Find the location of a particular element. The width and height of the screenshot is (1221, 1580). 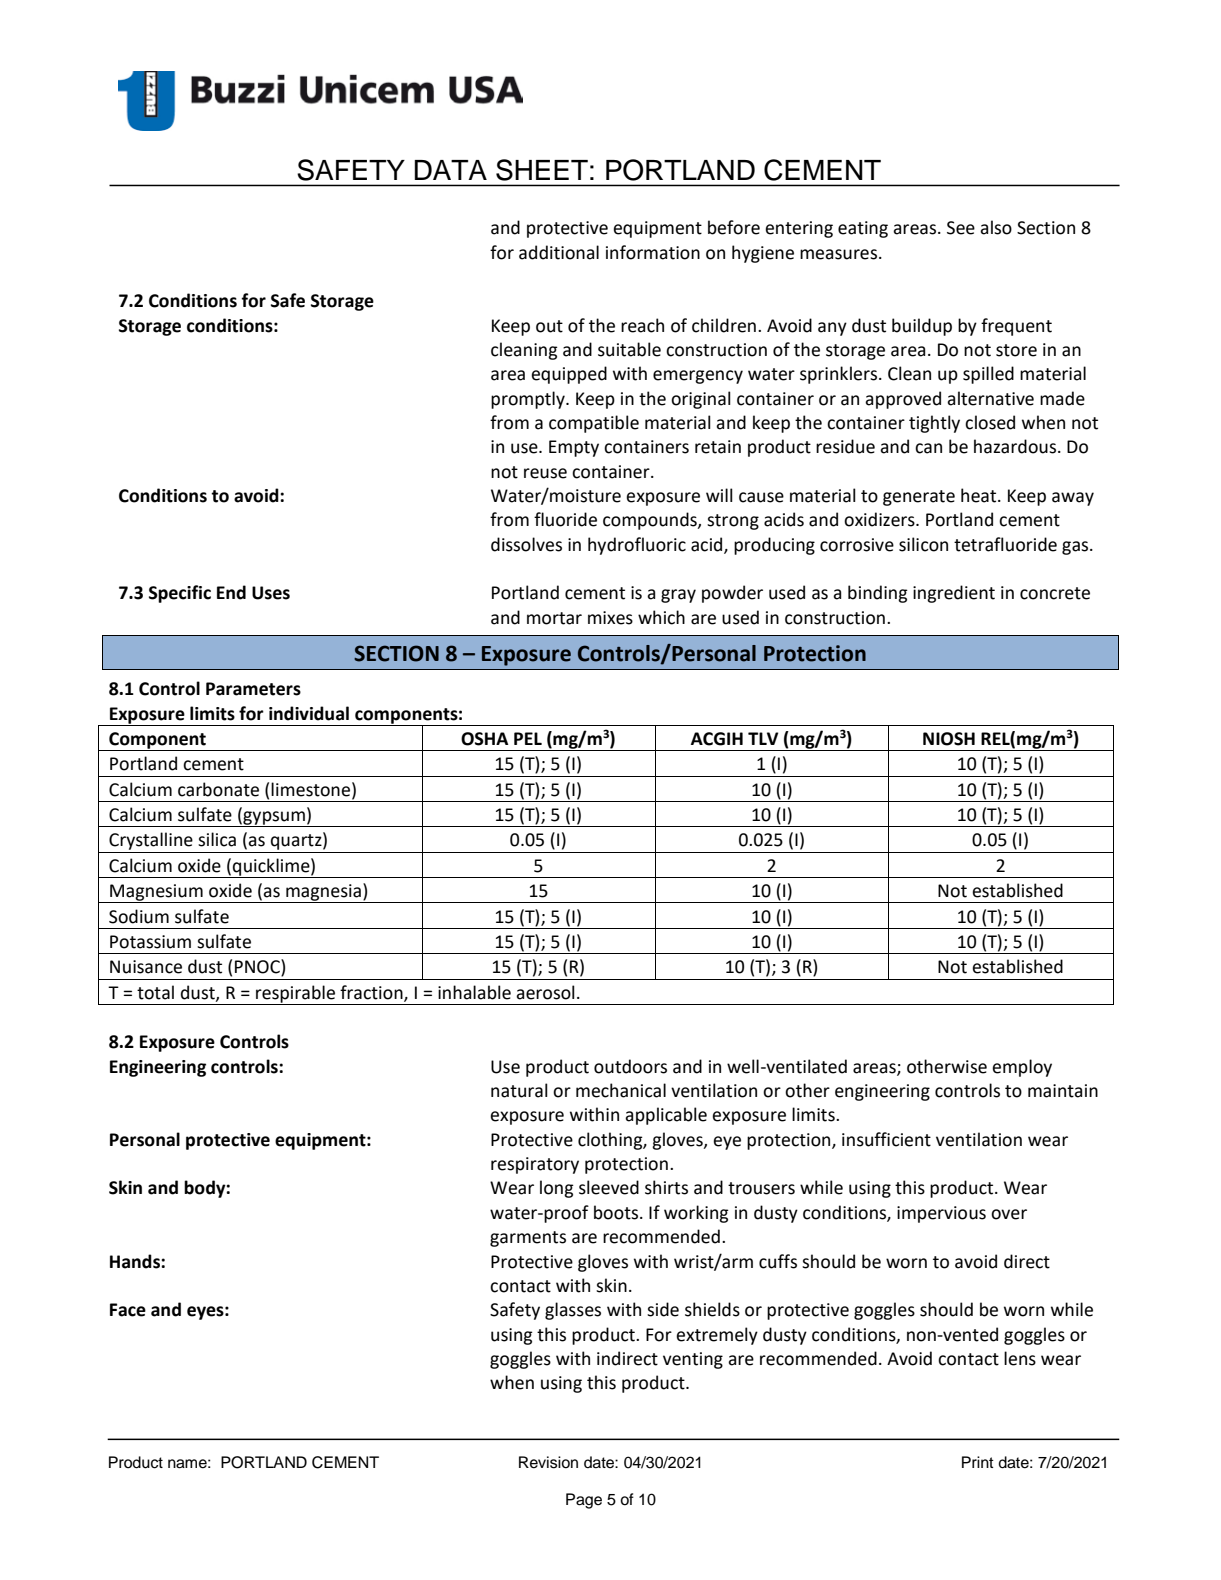

Uses is located at coordinates (271, 593).
